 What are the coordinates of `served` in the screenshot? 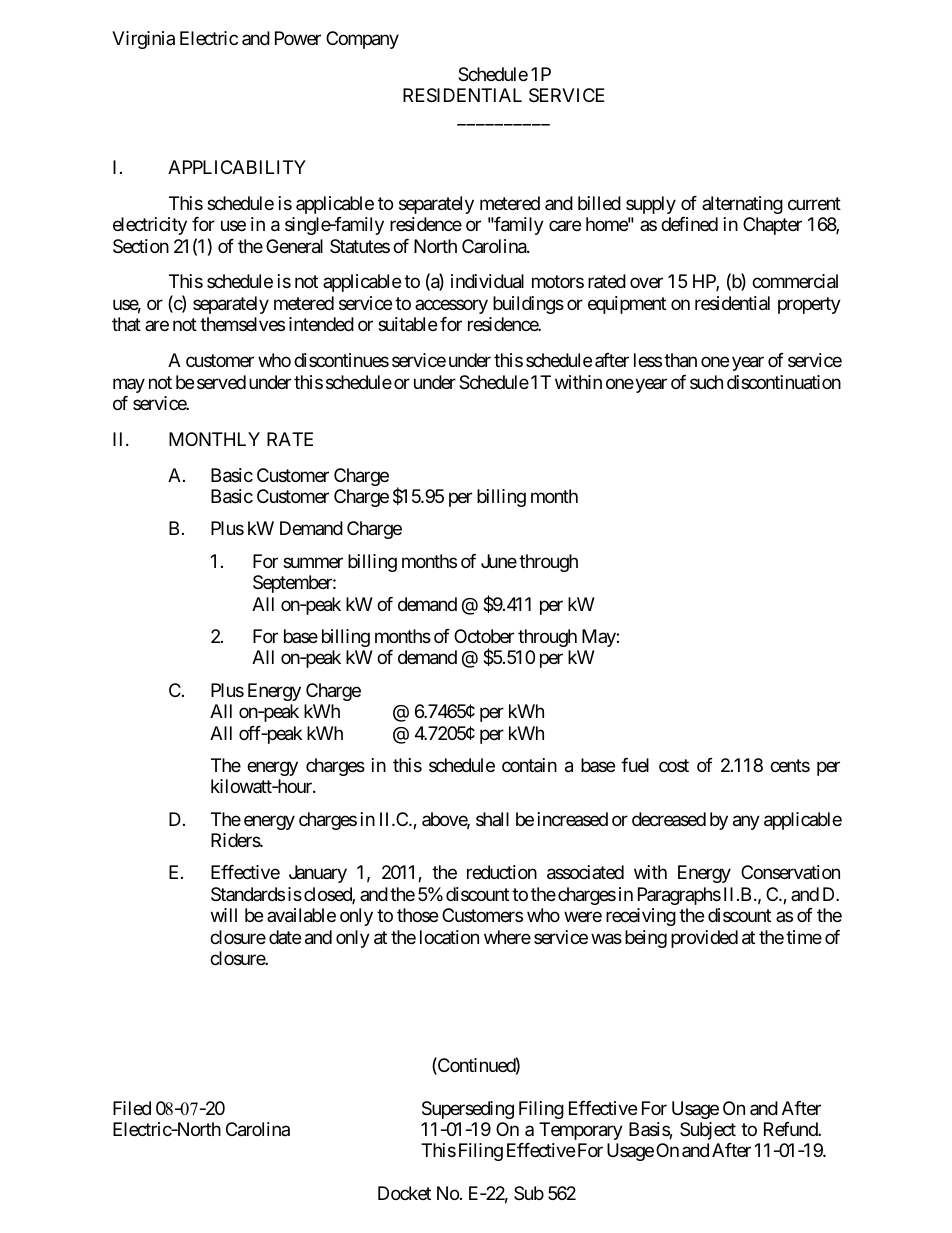 It's located at (221, 382).
